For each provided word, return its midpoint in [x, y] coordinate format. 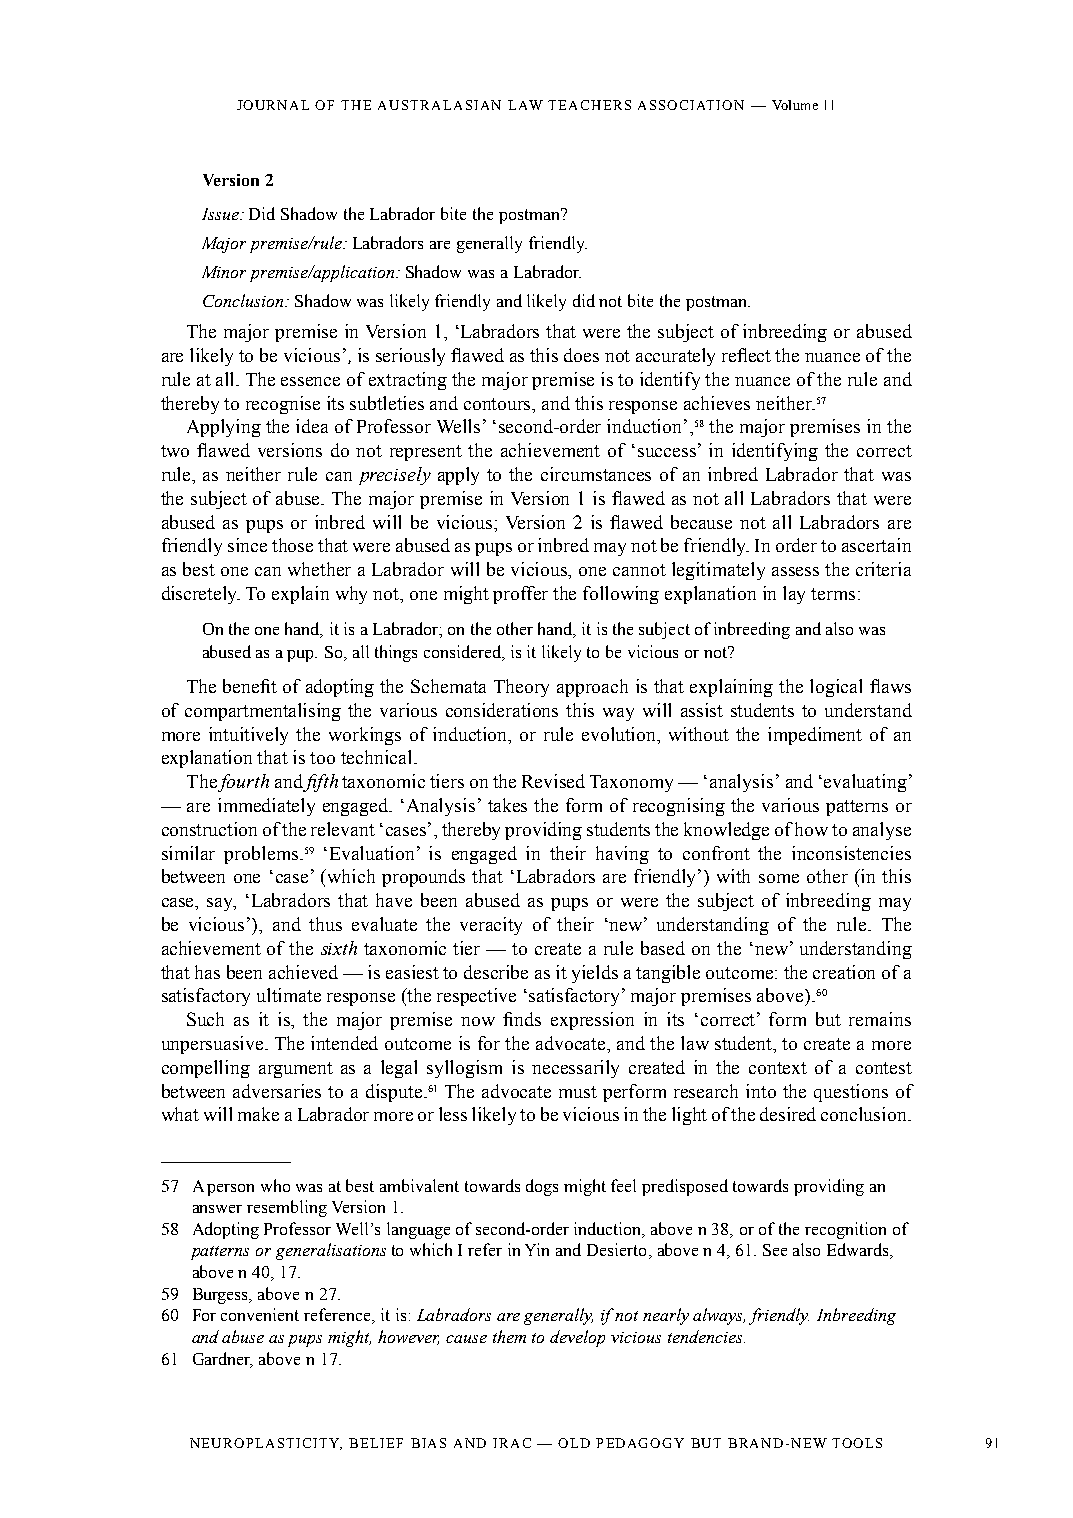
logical [836, 688]
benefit [250, 686]
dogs [542, 1187]
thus [325, 924]
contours [499, 404]
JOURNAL [273, 105]
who [275, 1185]
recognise [283, 405]
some [779, 878]
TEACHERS [589, 105]
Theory [521, 688]
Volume [795, 105]
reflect [746, 355]
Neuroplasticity [266, 1444]
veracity [491, 926]
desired [788, 1114]
